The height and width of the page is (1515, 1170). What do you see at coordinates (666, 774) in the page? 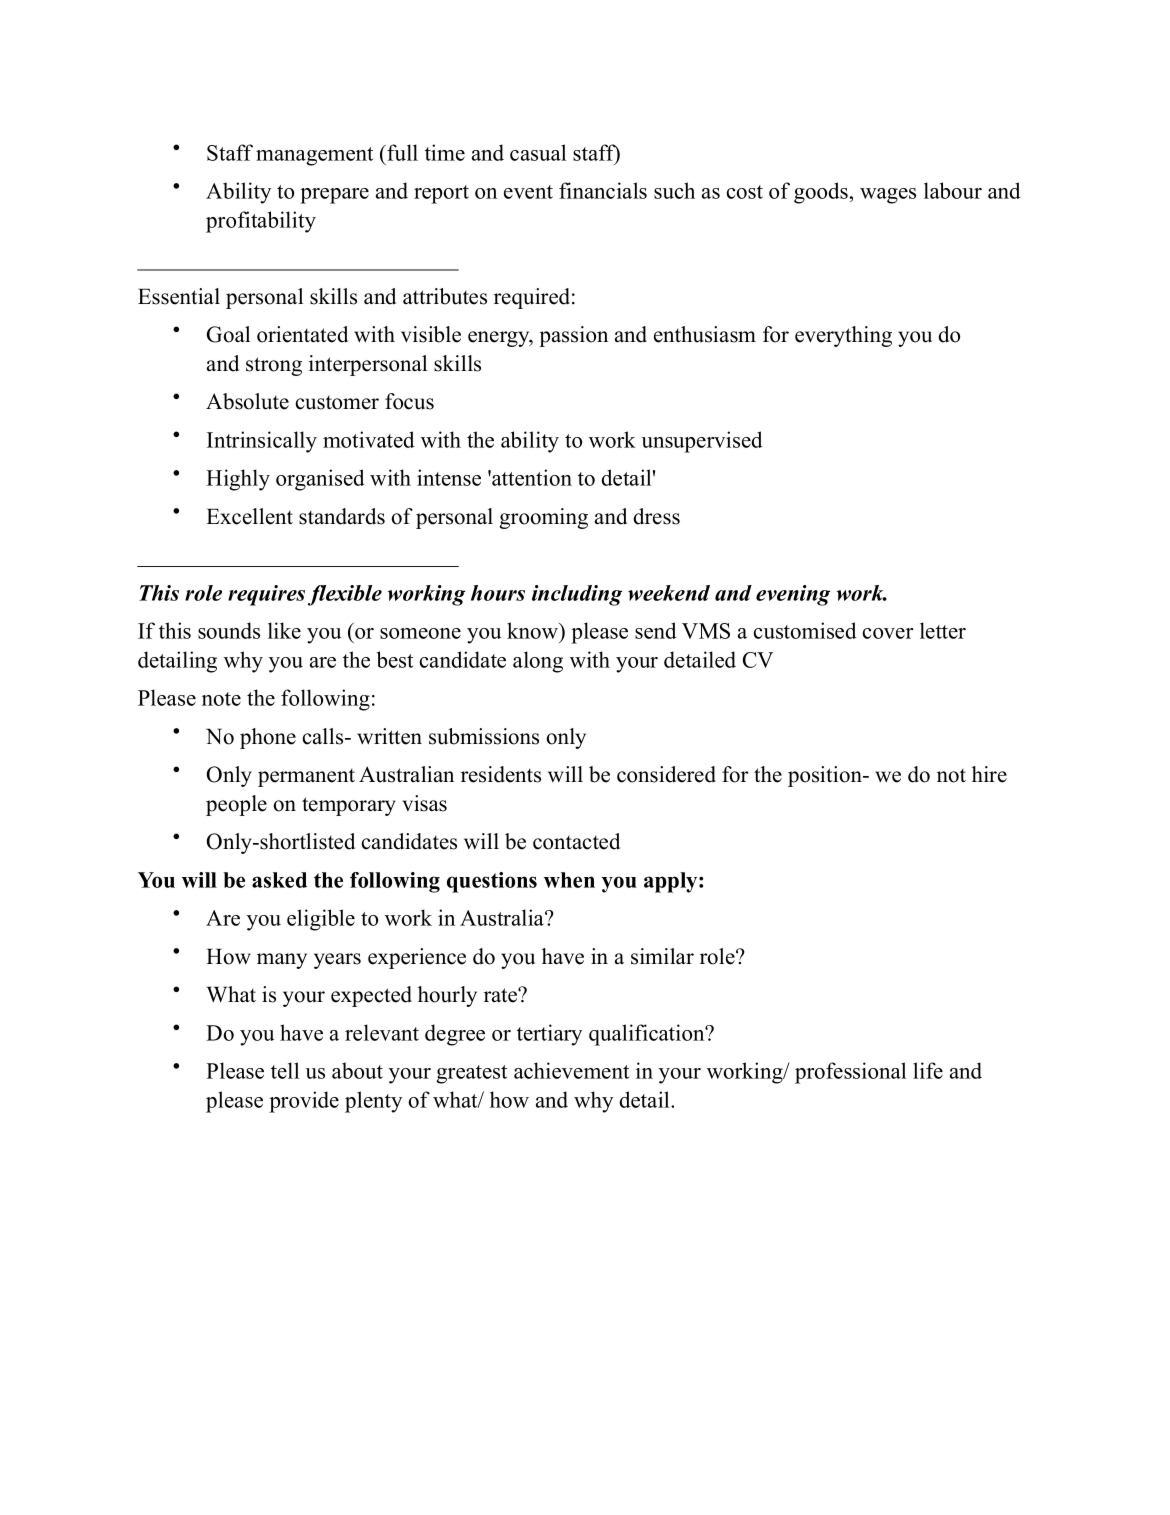
I see `considered` at bounding box center [666, 774].
